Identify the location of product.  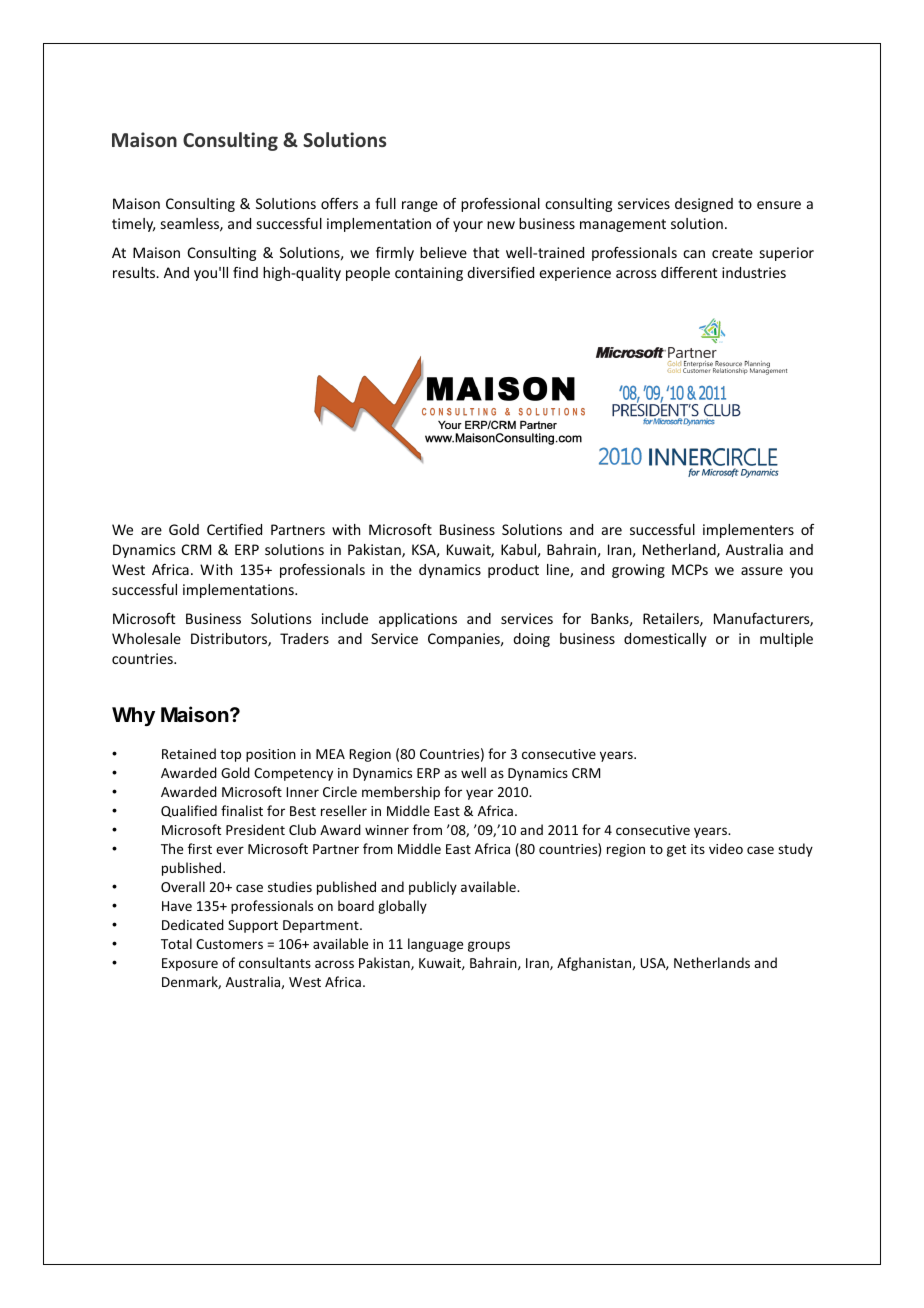
(513, 571).
